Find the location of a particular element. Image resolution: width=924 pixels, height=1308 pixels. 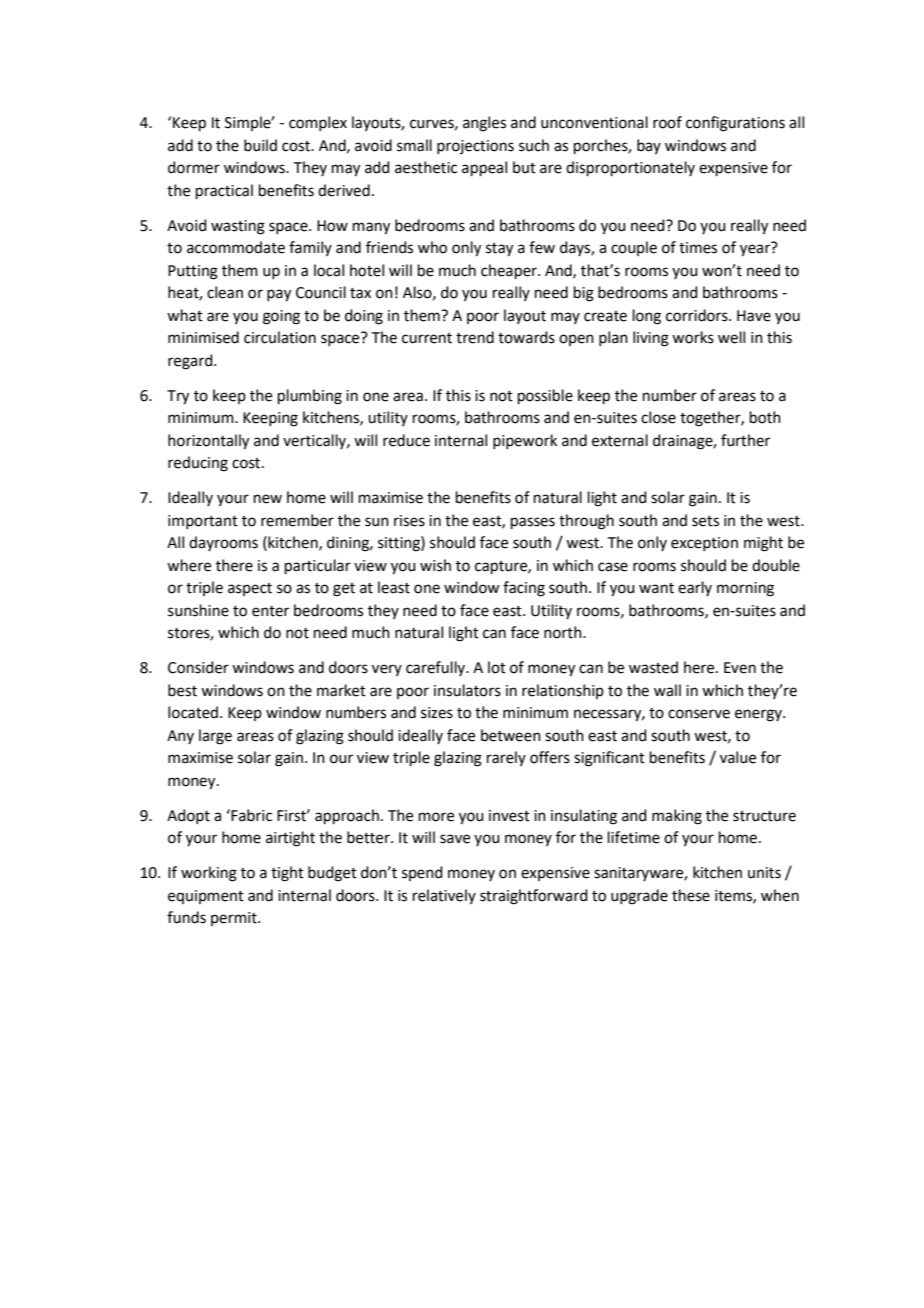

sets is located at coordinates (705, 521).
